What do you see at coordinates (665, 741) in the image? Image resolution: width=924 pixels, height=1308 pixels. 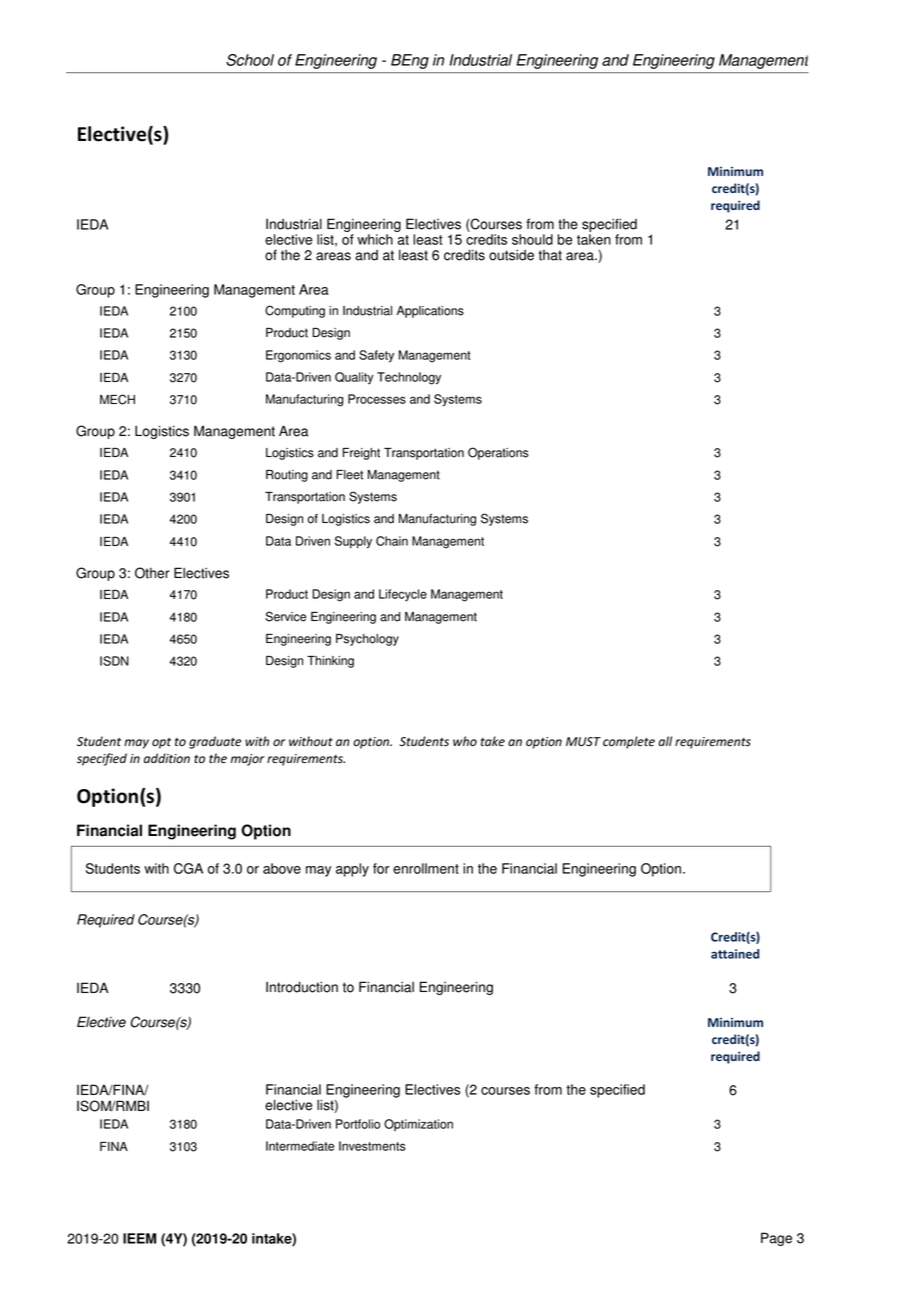 I see `all` at bounding box center [665, 741].
